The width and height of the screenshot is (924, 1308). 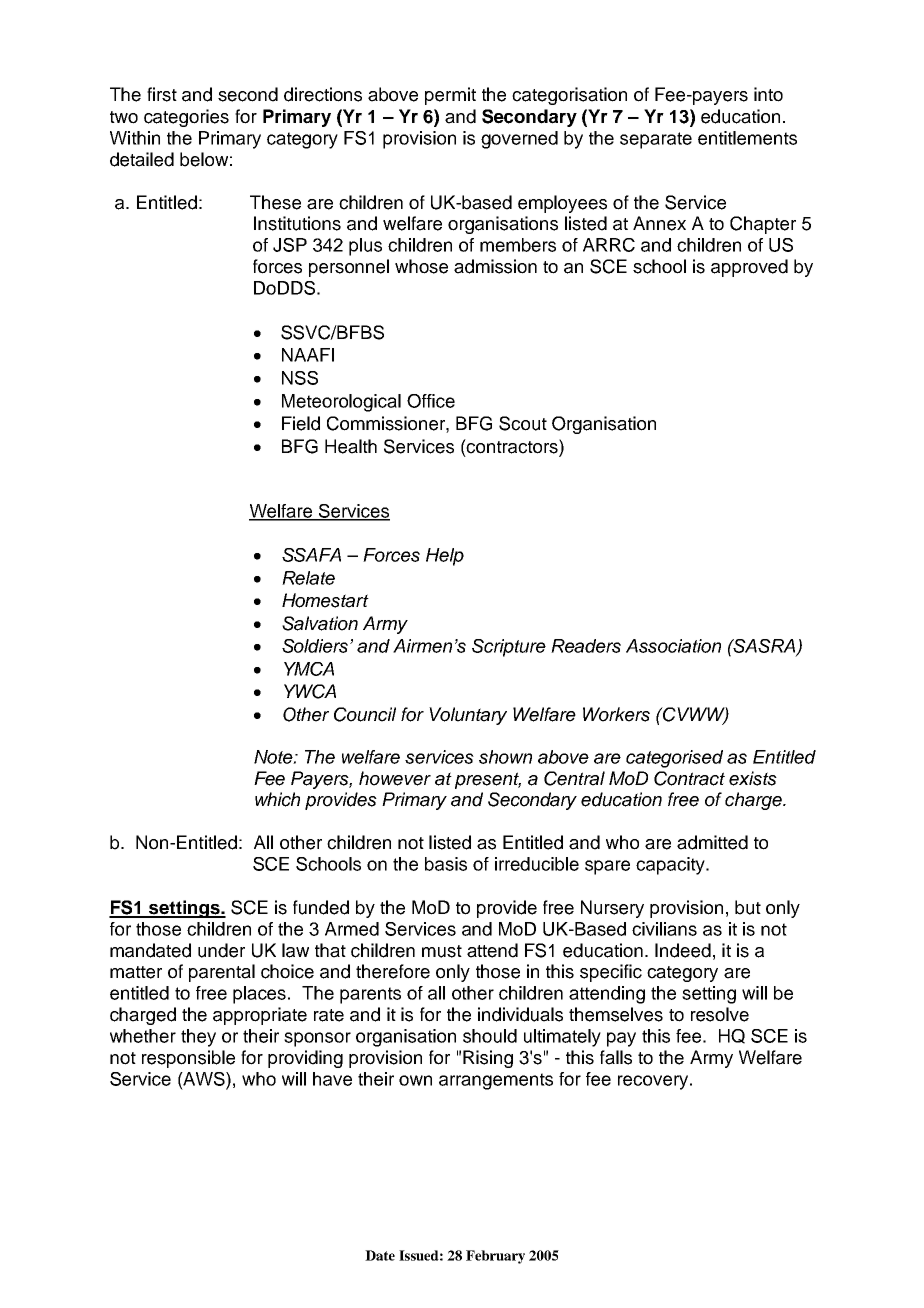 What do you see at coordinates (674, 759) in the screenshot?
I see `categorised` at bounding box center [674, 759].
